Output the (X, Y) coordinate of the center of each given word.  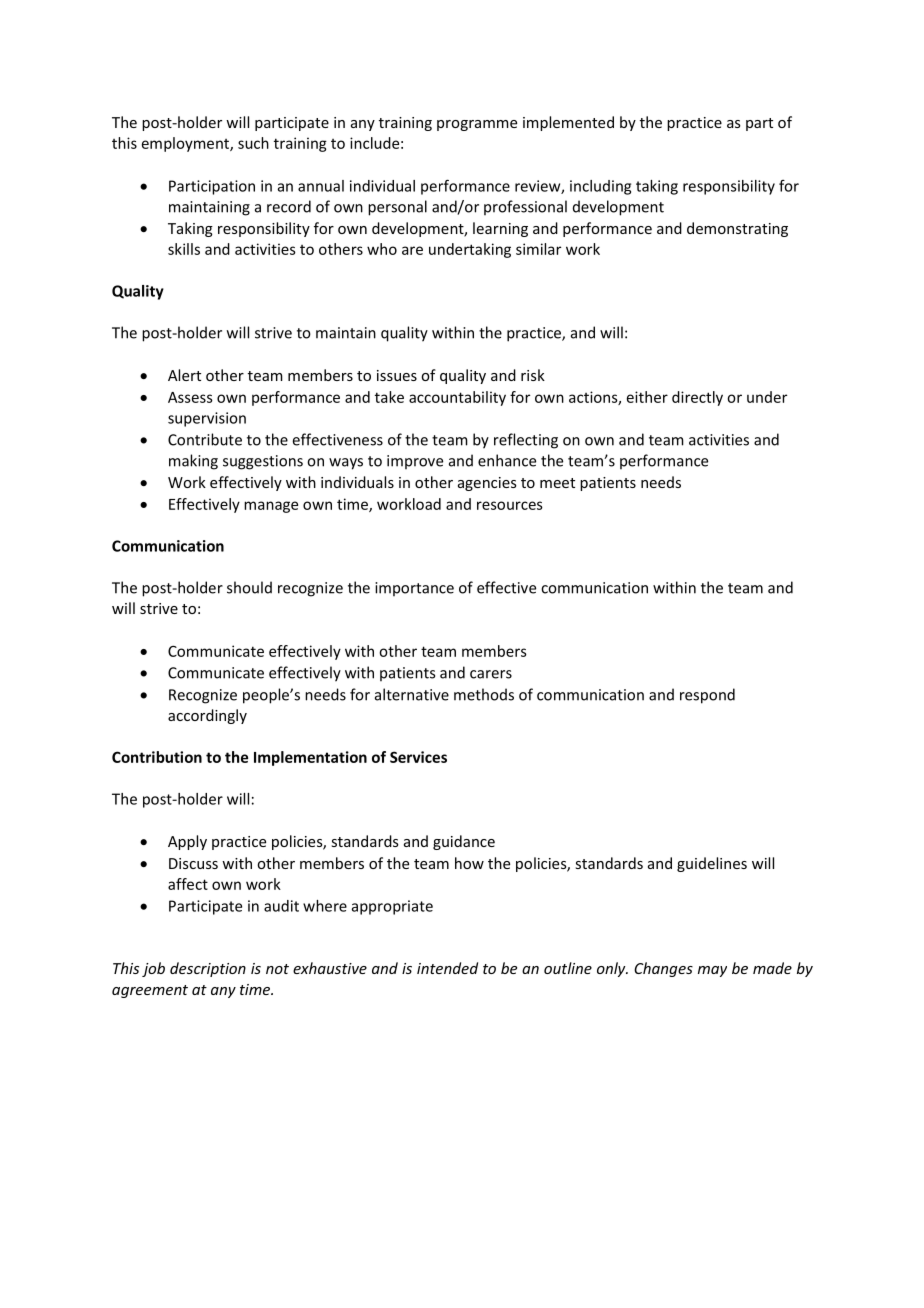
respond (707, 696)
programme (477, 125)
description (208, 969)
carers (491, 674)
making (193, 462)
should (249, 587)
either (647, 397)
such (253, 143)
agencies (487, 484)
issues (397, 375)
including (600, 187)
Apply (187, 842)
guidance (464, 842)
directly (697, 398)
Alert (184, 375)
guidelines (712, 864)
